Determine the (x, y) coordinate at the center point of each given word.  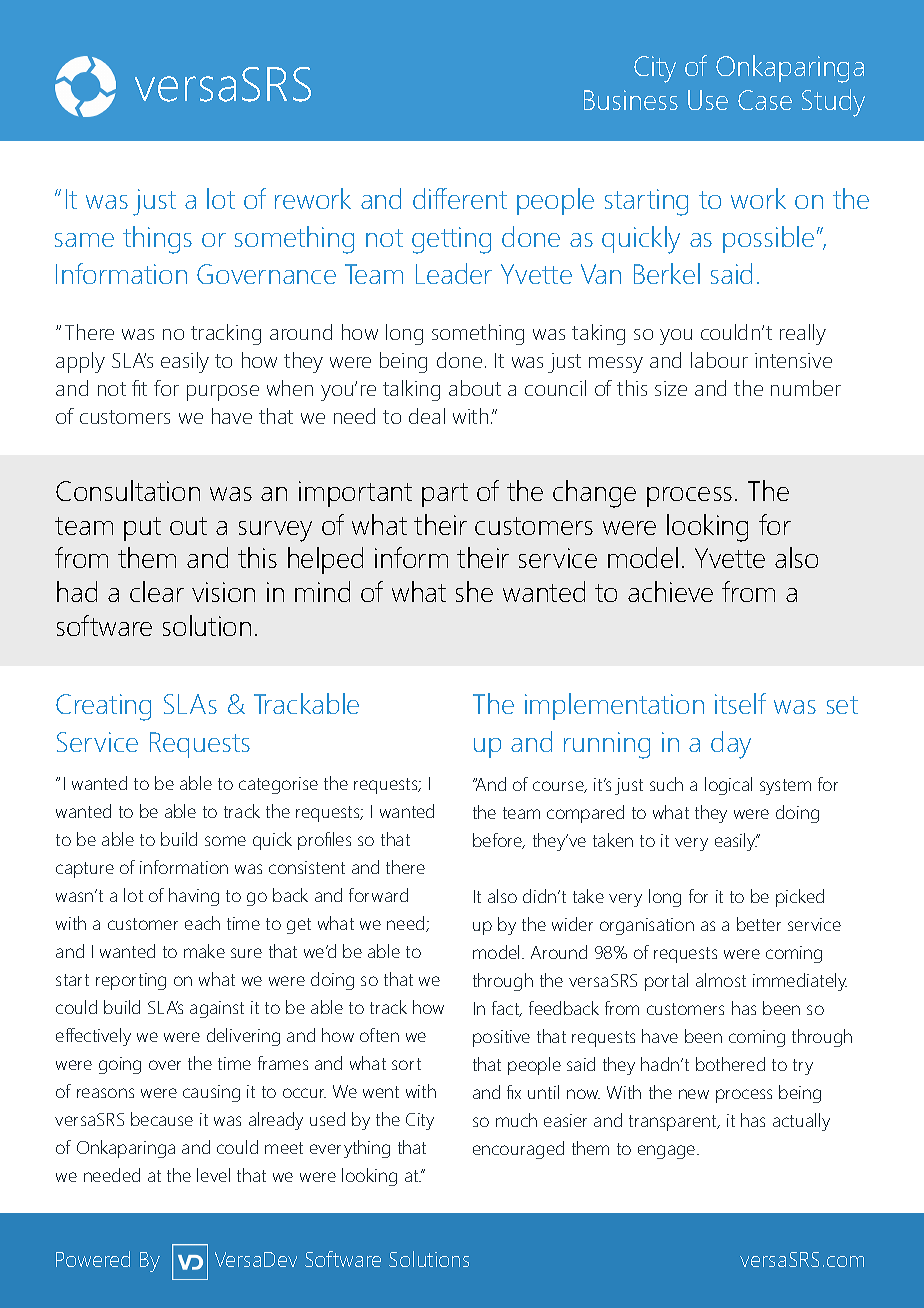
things (157, 240)
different (460, 198)
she (474, 591)
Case (765, 100)
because (162, 1119)
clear (157, 591)
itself (740, 703)
